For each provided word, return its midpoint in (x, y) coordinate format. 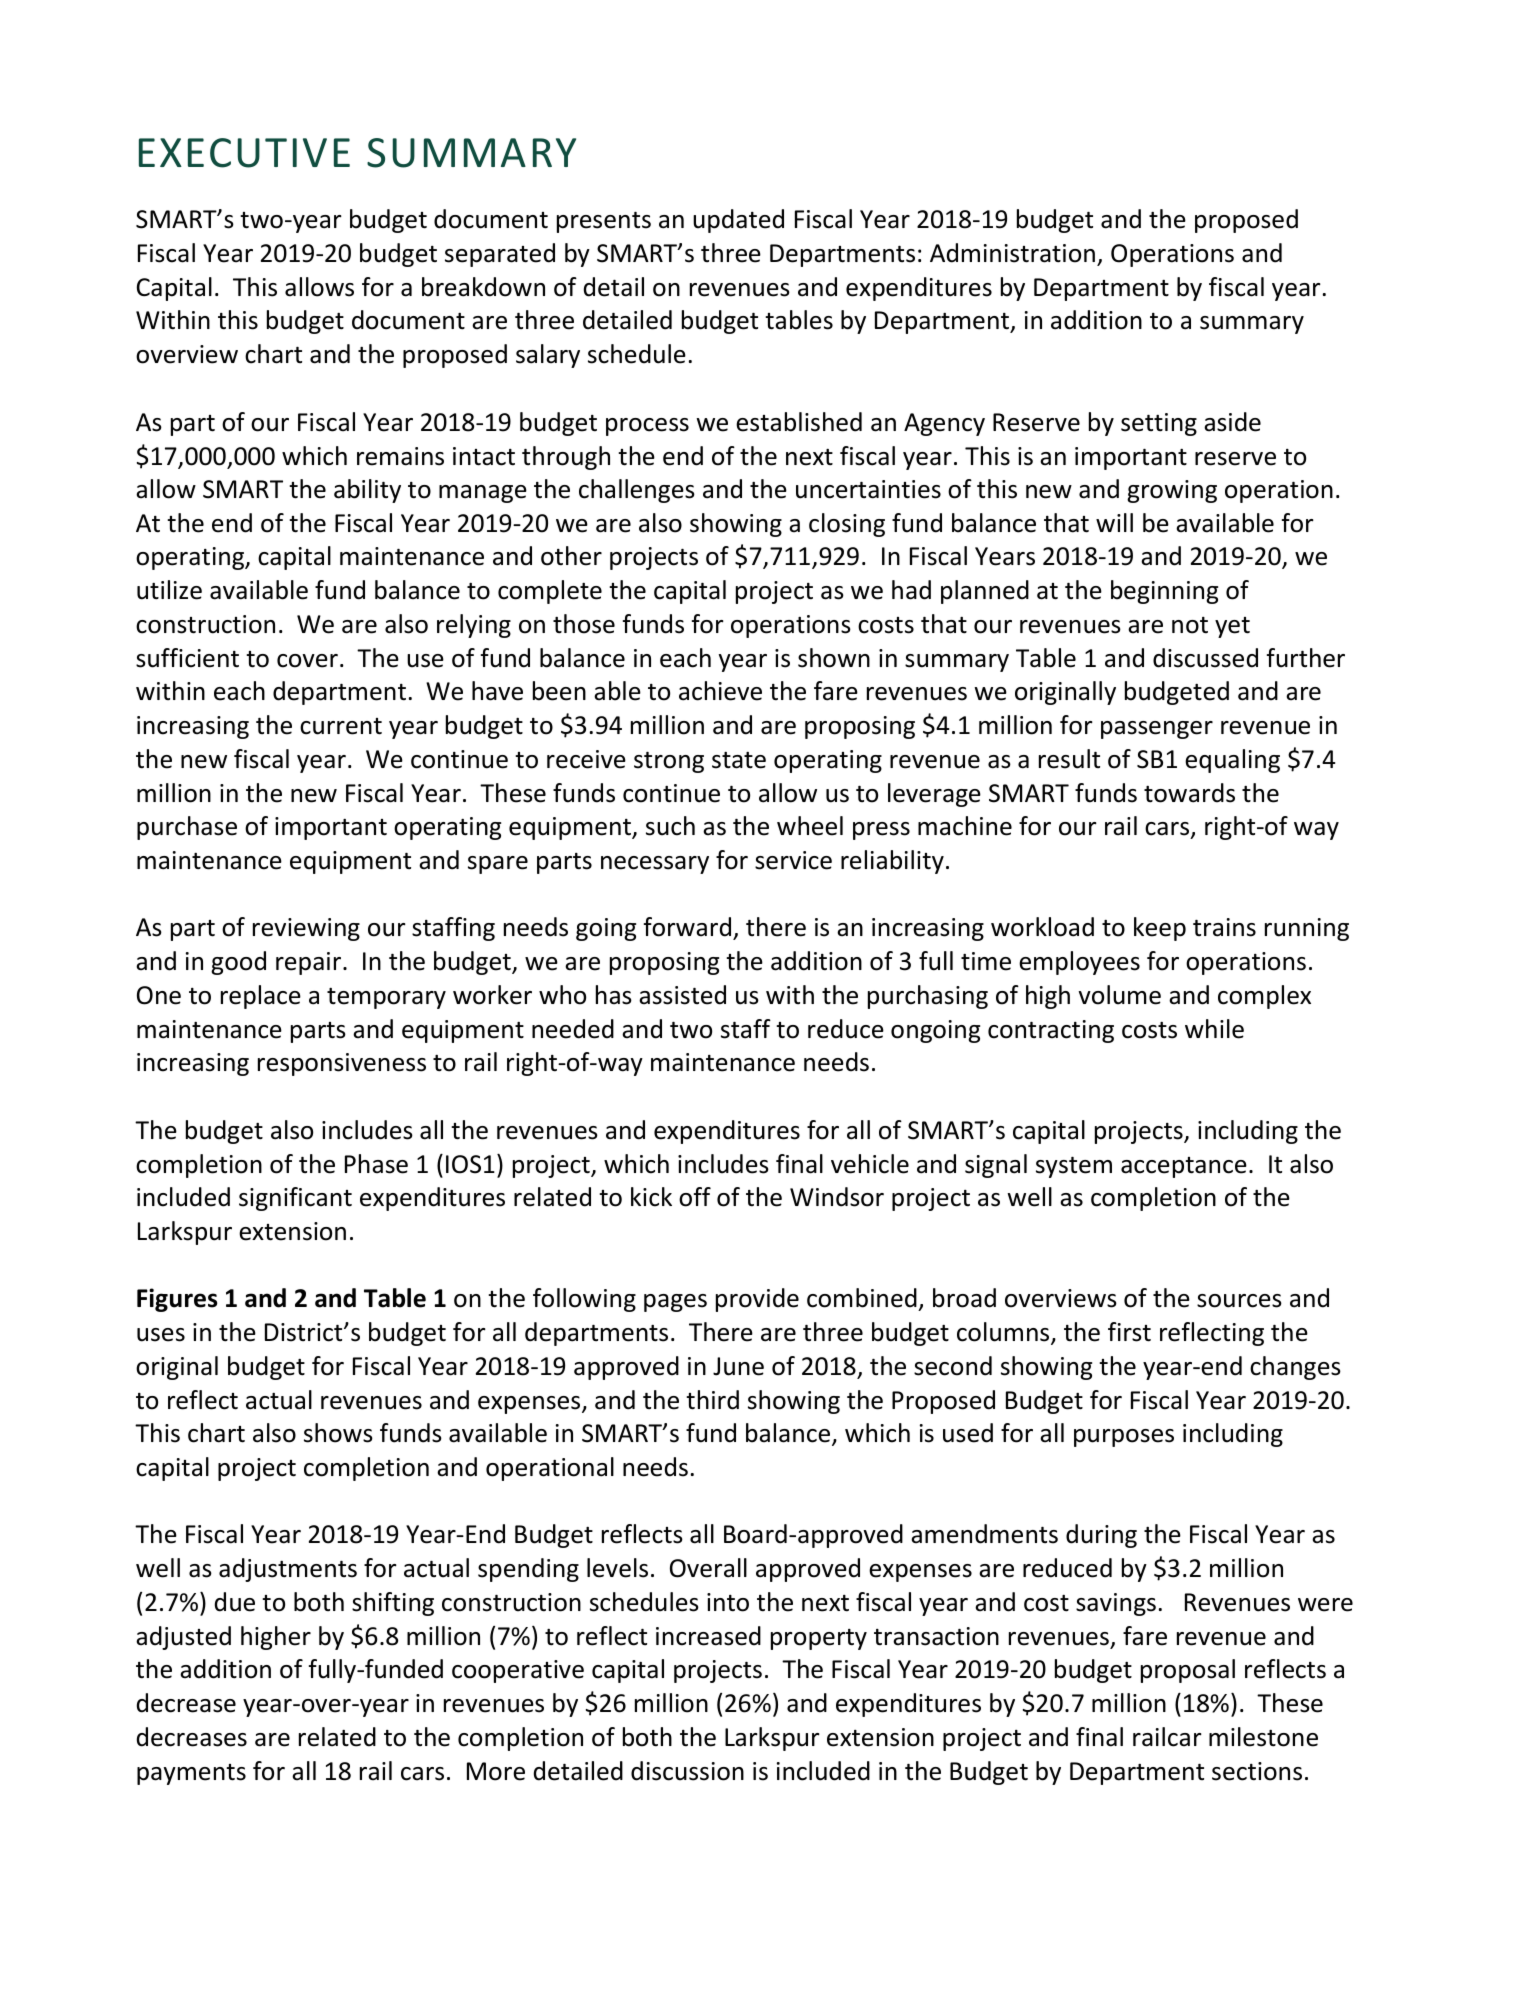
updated (738, 221)
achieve (720, 691)
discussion (687, 1771)
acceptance (1184, 1167)
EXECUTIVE (244, 153)
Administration (1012, 253)
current (341, 726)
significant (295, 1199)
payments (191, 1774)
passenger (1157, 730)
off (695, 1197)
